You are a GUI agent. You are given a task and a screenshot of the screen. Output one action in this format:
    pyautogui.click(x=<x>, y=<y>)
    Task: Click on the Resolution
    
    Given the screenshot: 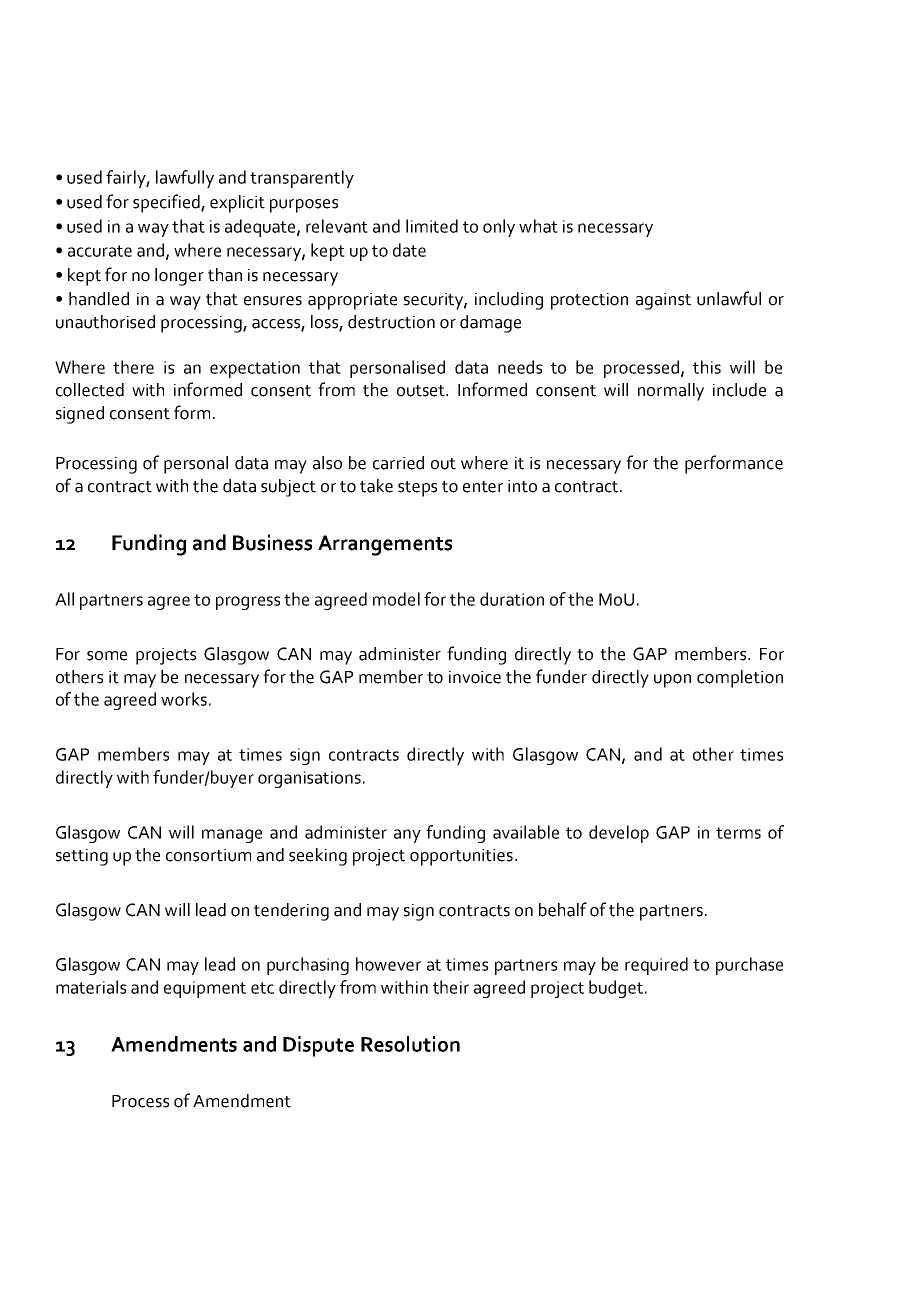 What is the action you would take?
    pyautogui.click(x=410, y=1044)
